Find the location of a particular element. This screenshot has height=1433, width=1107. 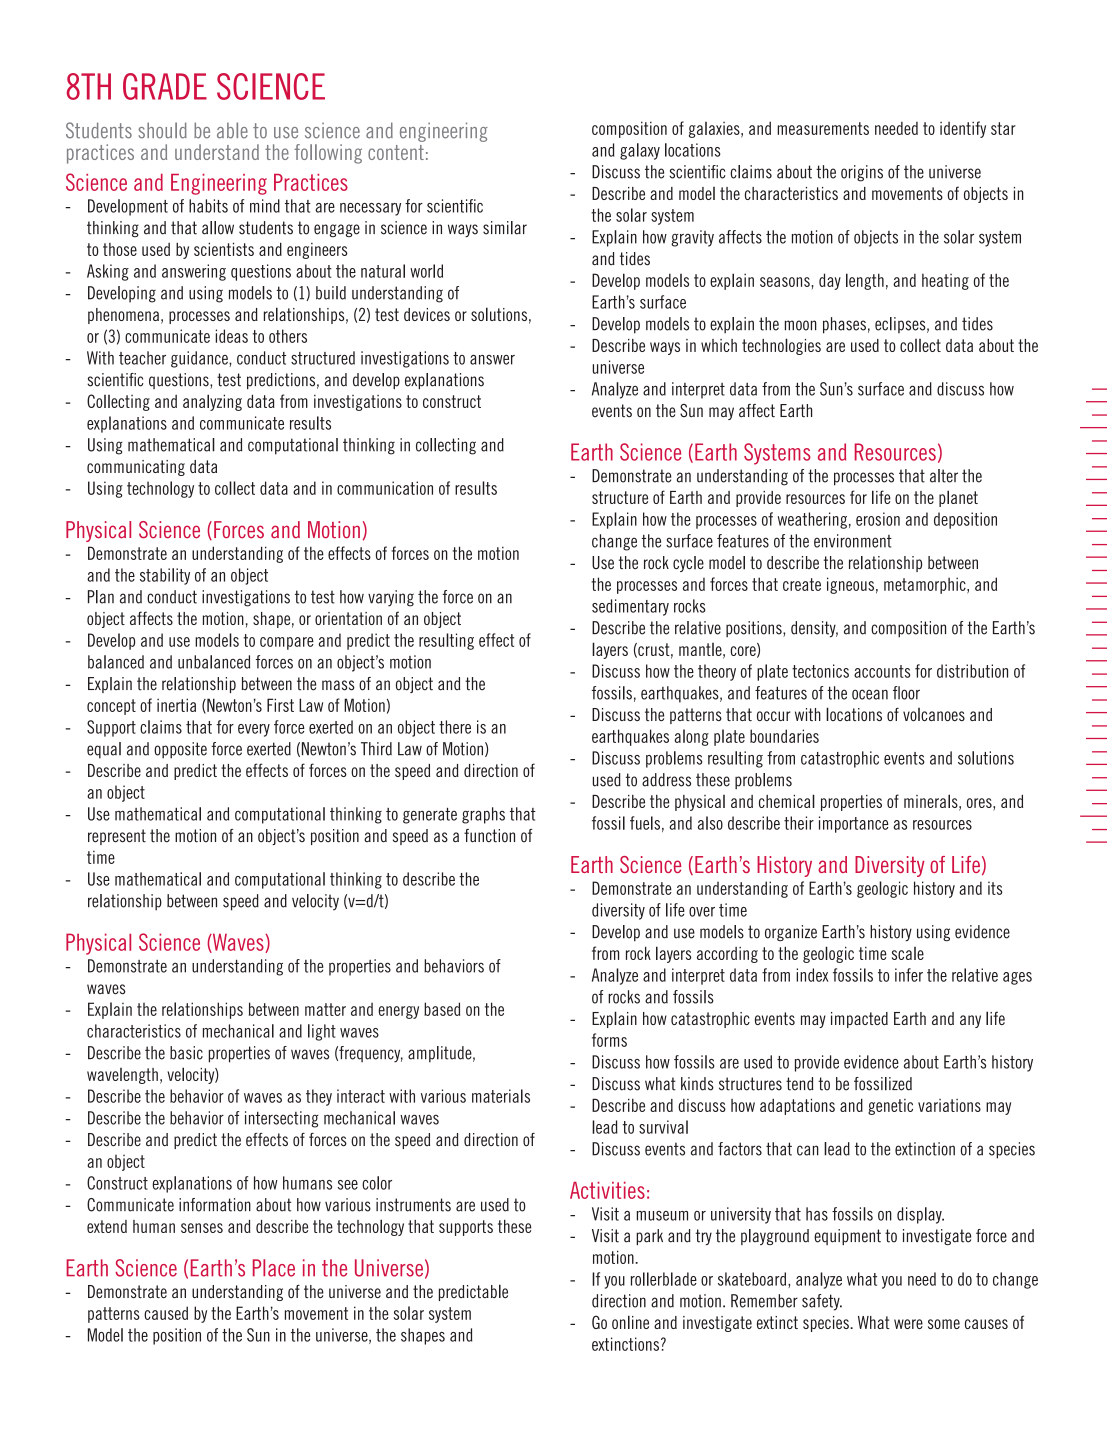

inertia is located at coordinates (176, 705).
